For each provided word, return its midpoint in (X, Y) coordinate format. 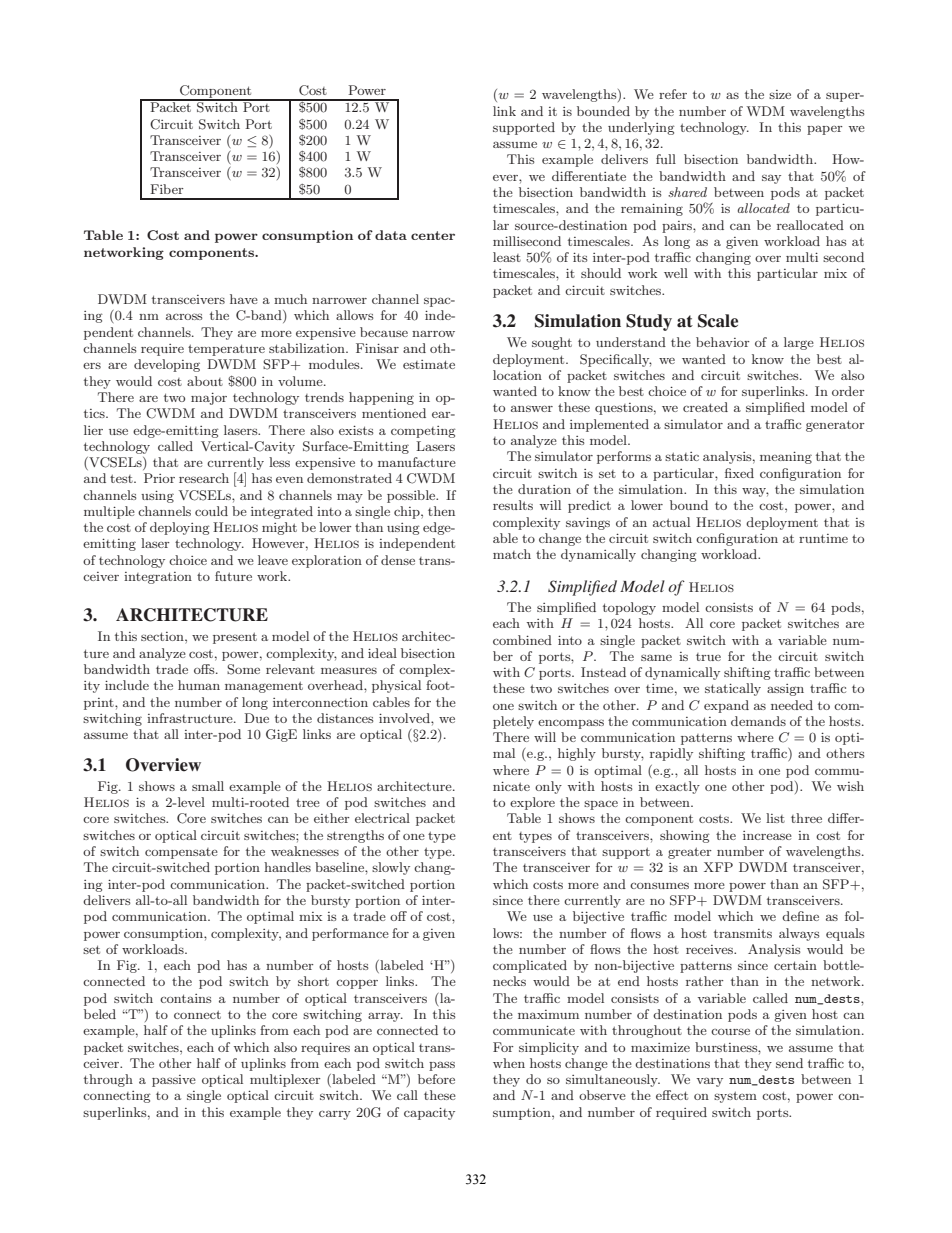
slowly (391, 868)
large (799, 343)
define (800, 916)
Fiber (167, 189)
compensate (181, 853)
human (199, 685)
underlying (641, 128)
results (513, 505)
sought (552, 343)
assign (785, 690)
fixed (739, 473)
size (780, 94)
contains (185, 998)
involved (405, 718)
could (211, 511)
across (184, 316)
